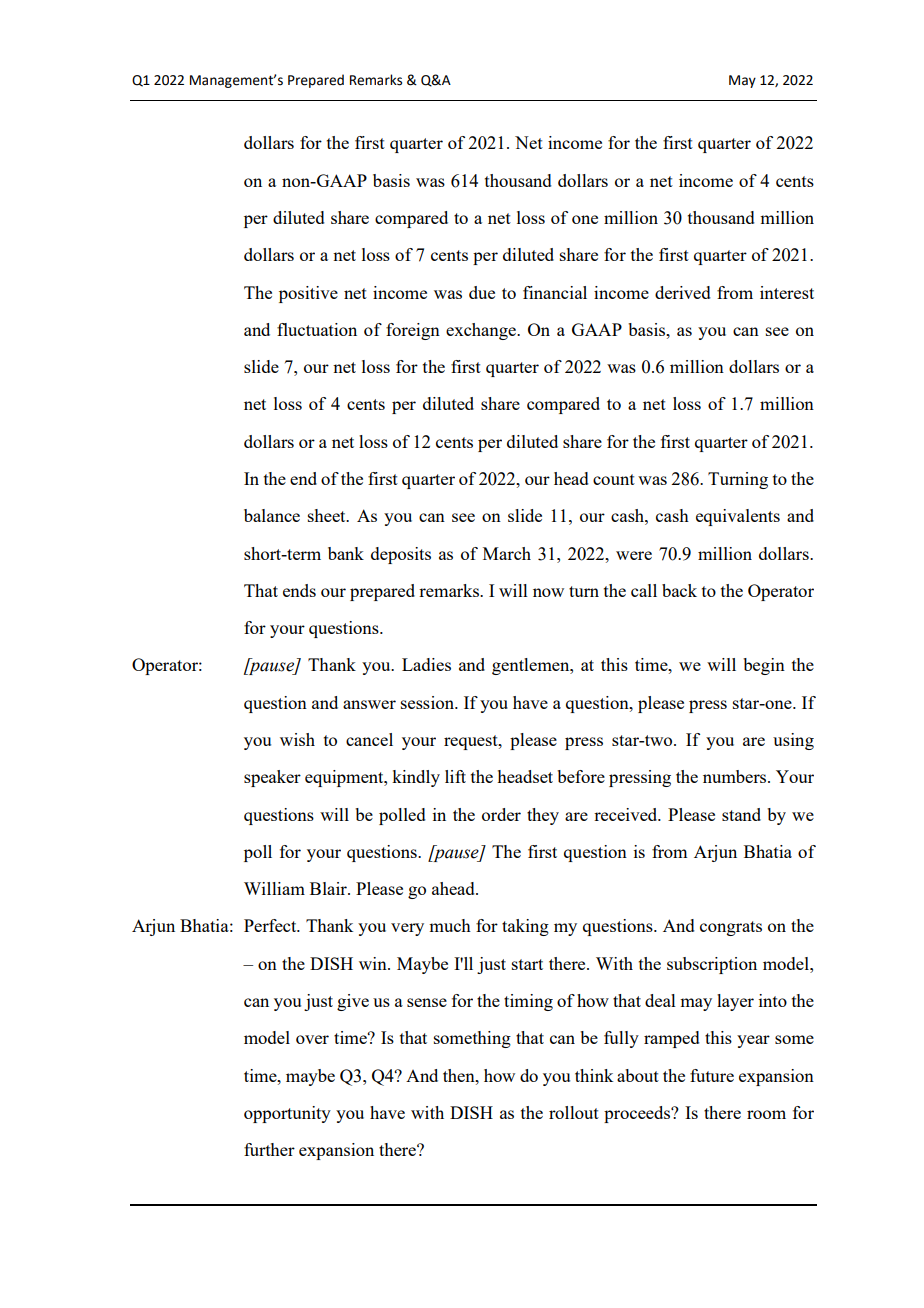  Describe the element at coordinates (683, 292) in the document. I see `derived` at that location.
